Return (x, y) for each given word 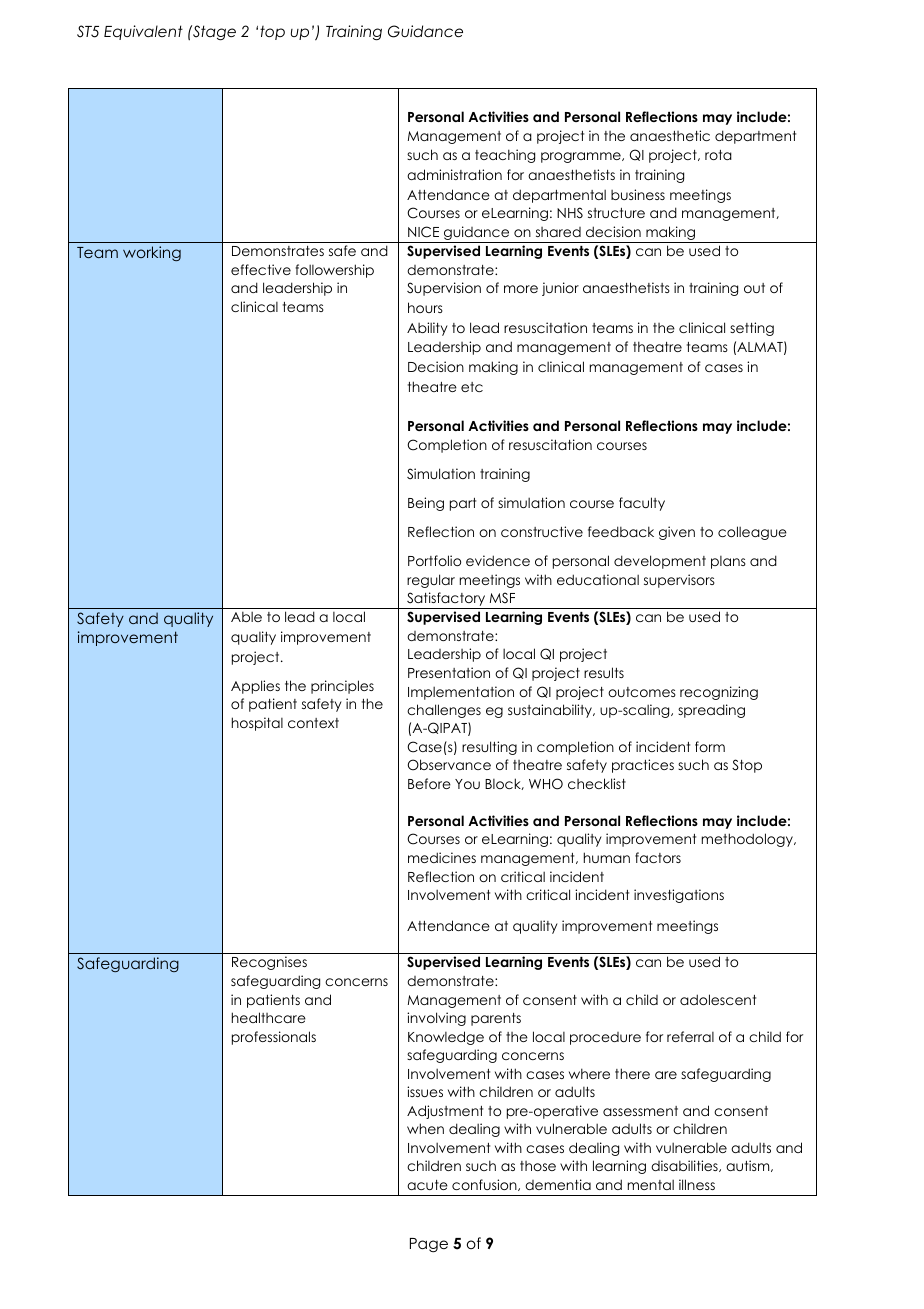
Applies (255, 687)
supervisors (679, 581)
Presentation (449, 672)
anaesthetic (670, 135)
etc (472, 387)
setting (752, 329)
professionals (274, 1038)
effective (261, 269)
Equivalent (143, 32)
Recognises (269, 963)
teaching (505, 156)
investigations (679, 896)
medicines (442, 857)
